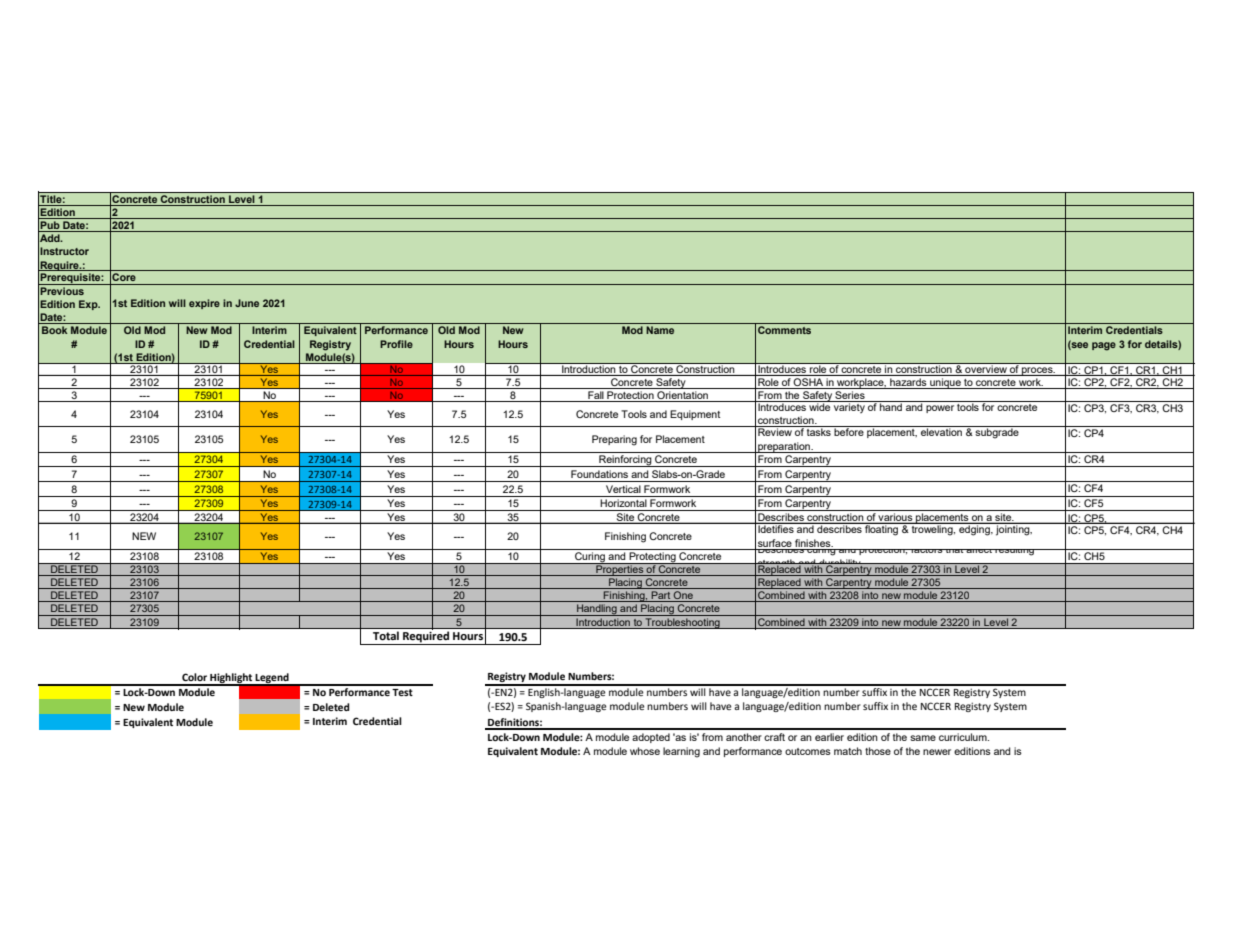 The height and width of the screenshot is (952, 1233). What do you see at coordinates (645, 751) in the screenshot?
I see `whose` at bounding box center [645, 751].
